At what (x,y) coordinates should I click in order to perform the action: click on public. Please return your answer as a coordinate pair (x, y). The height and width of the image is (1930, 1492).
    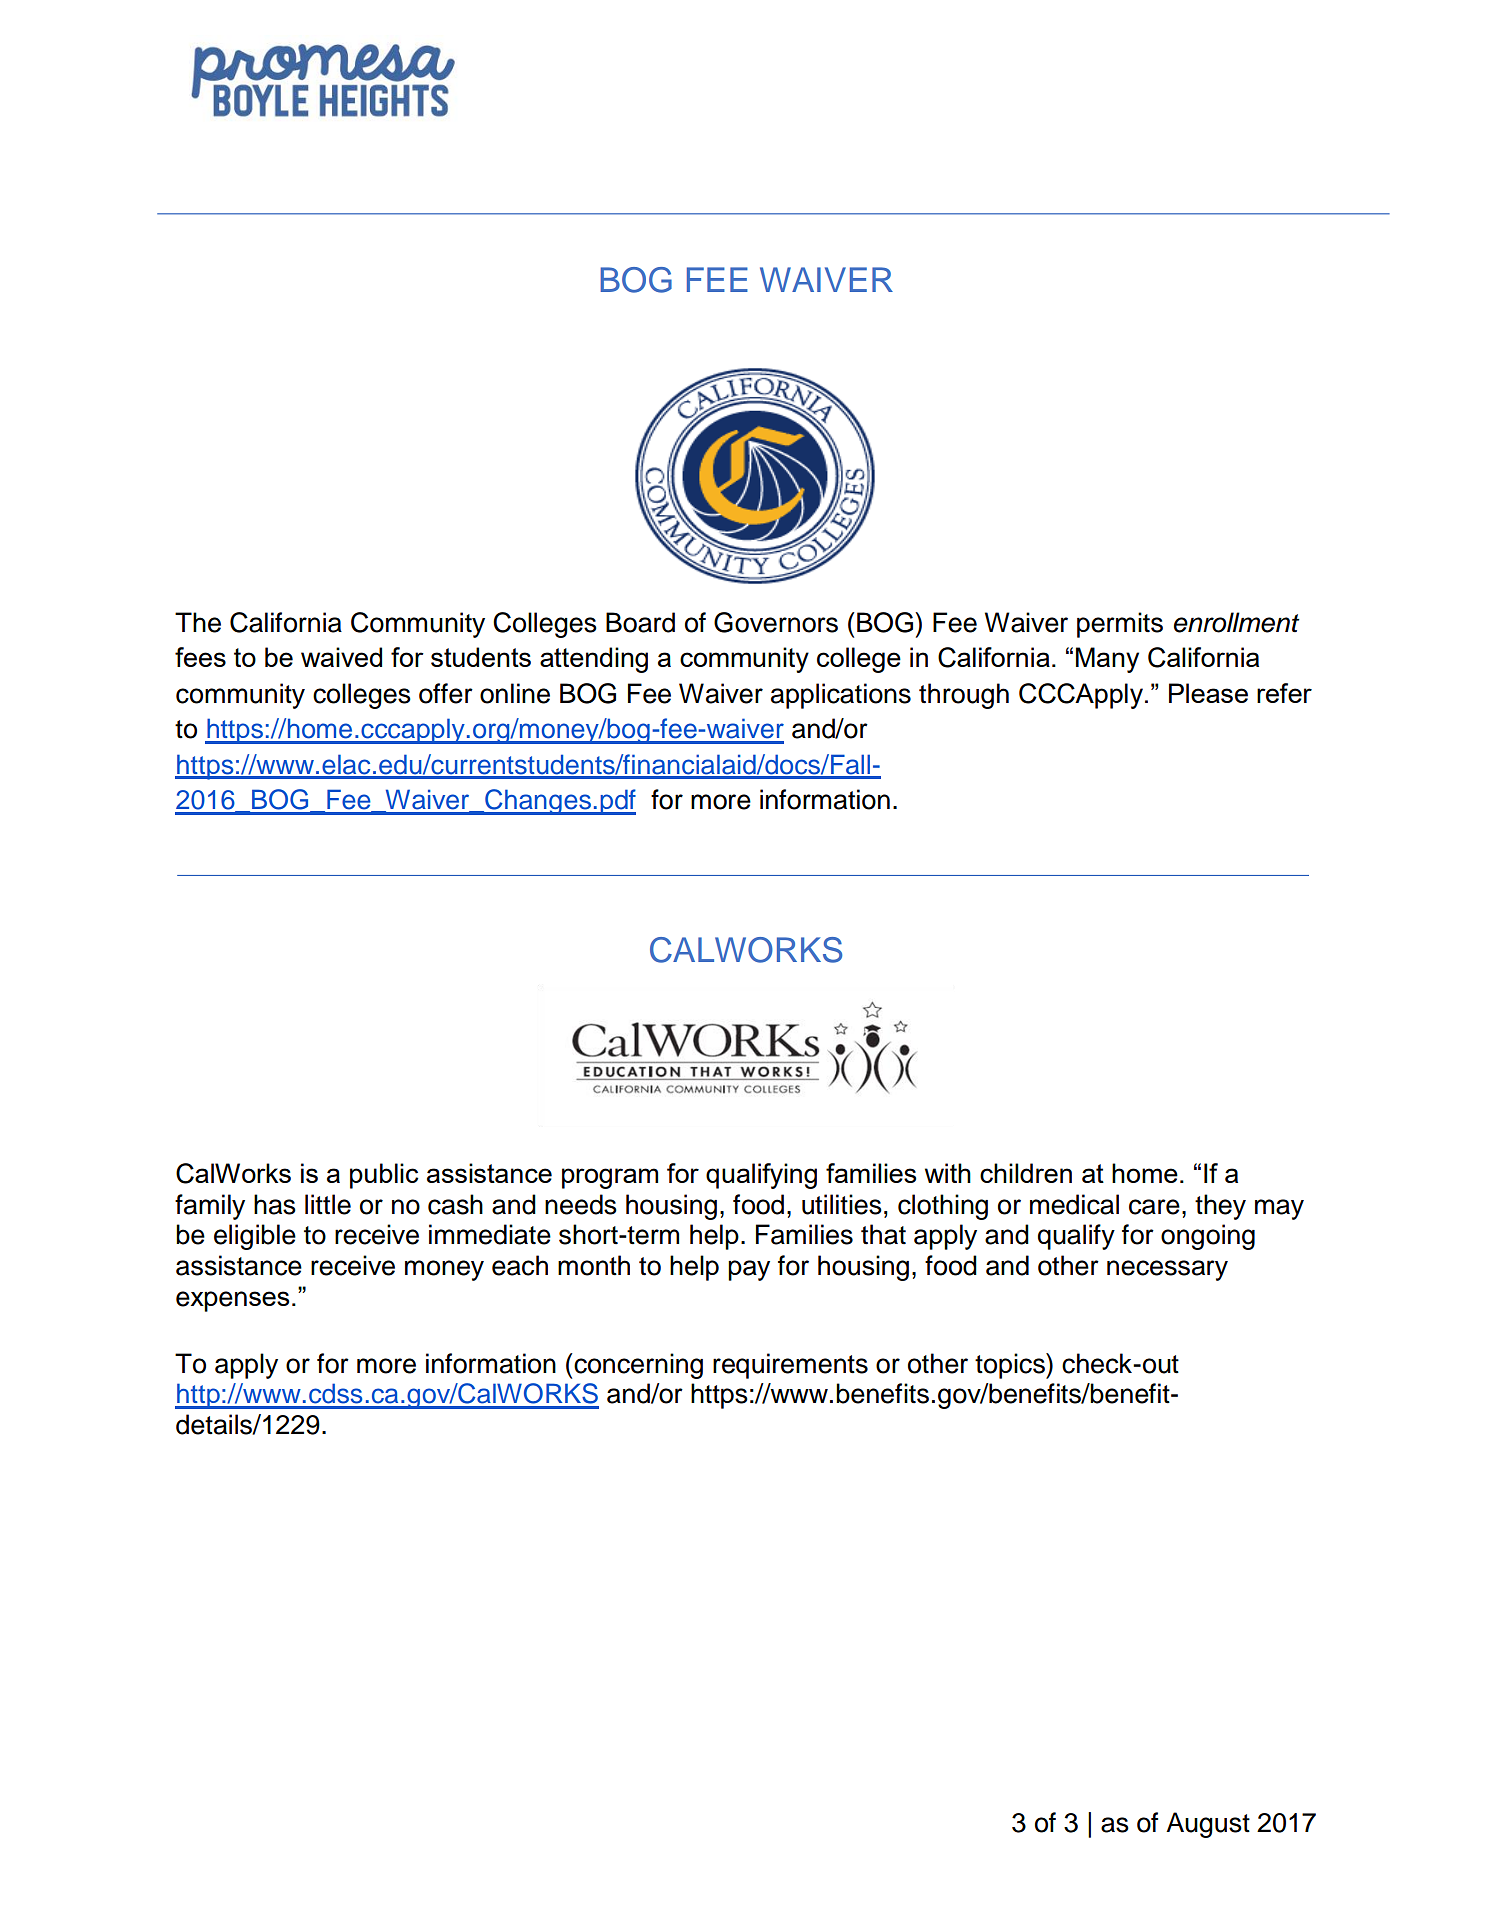
    Looking at the image, I should click on (384, 1176).
